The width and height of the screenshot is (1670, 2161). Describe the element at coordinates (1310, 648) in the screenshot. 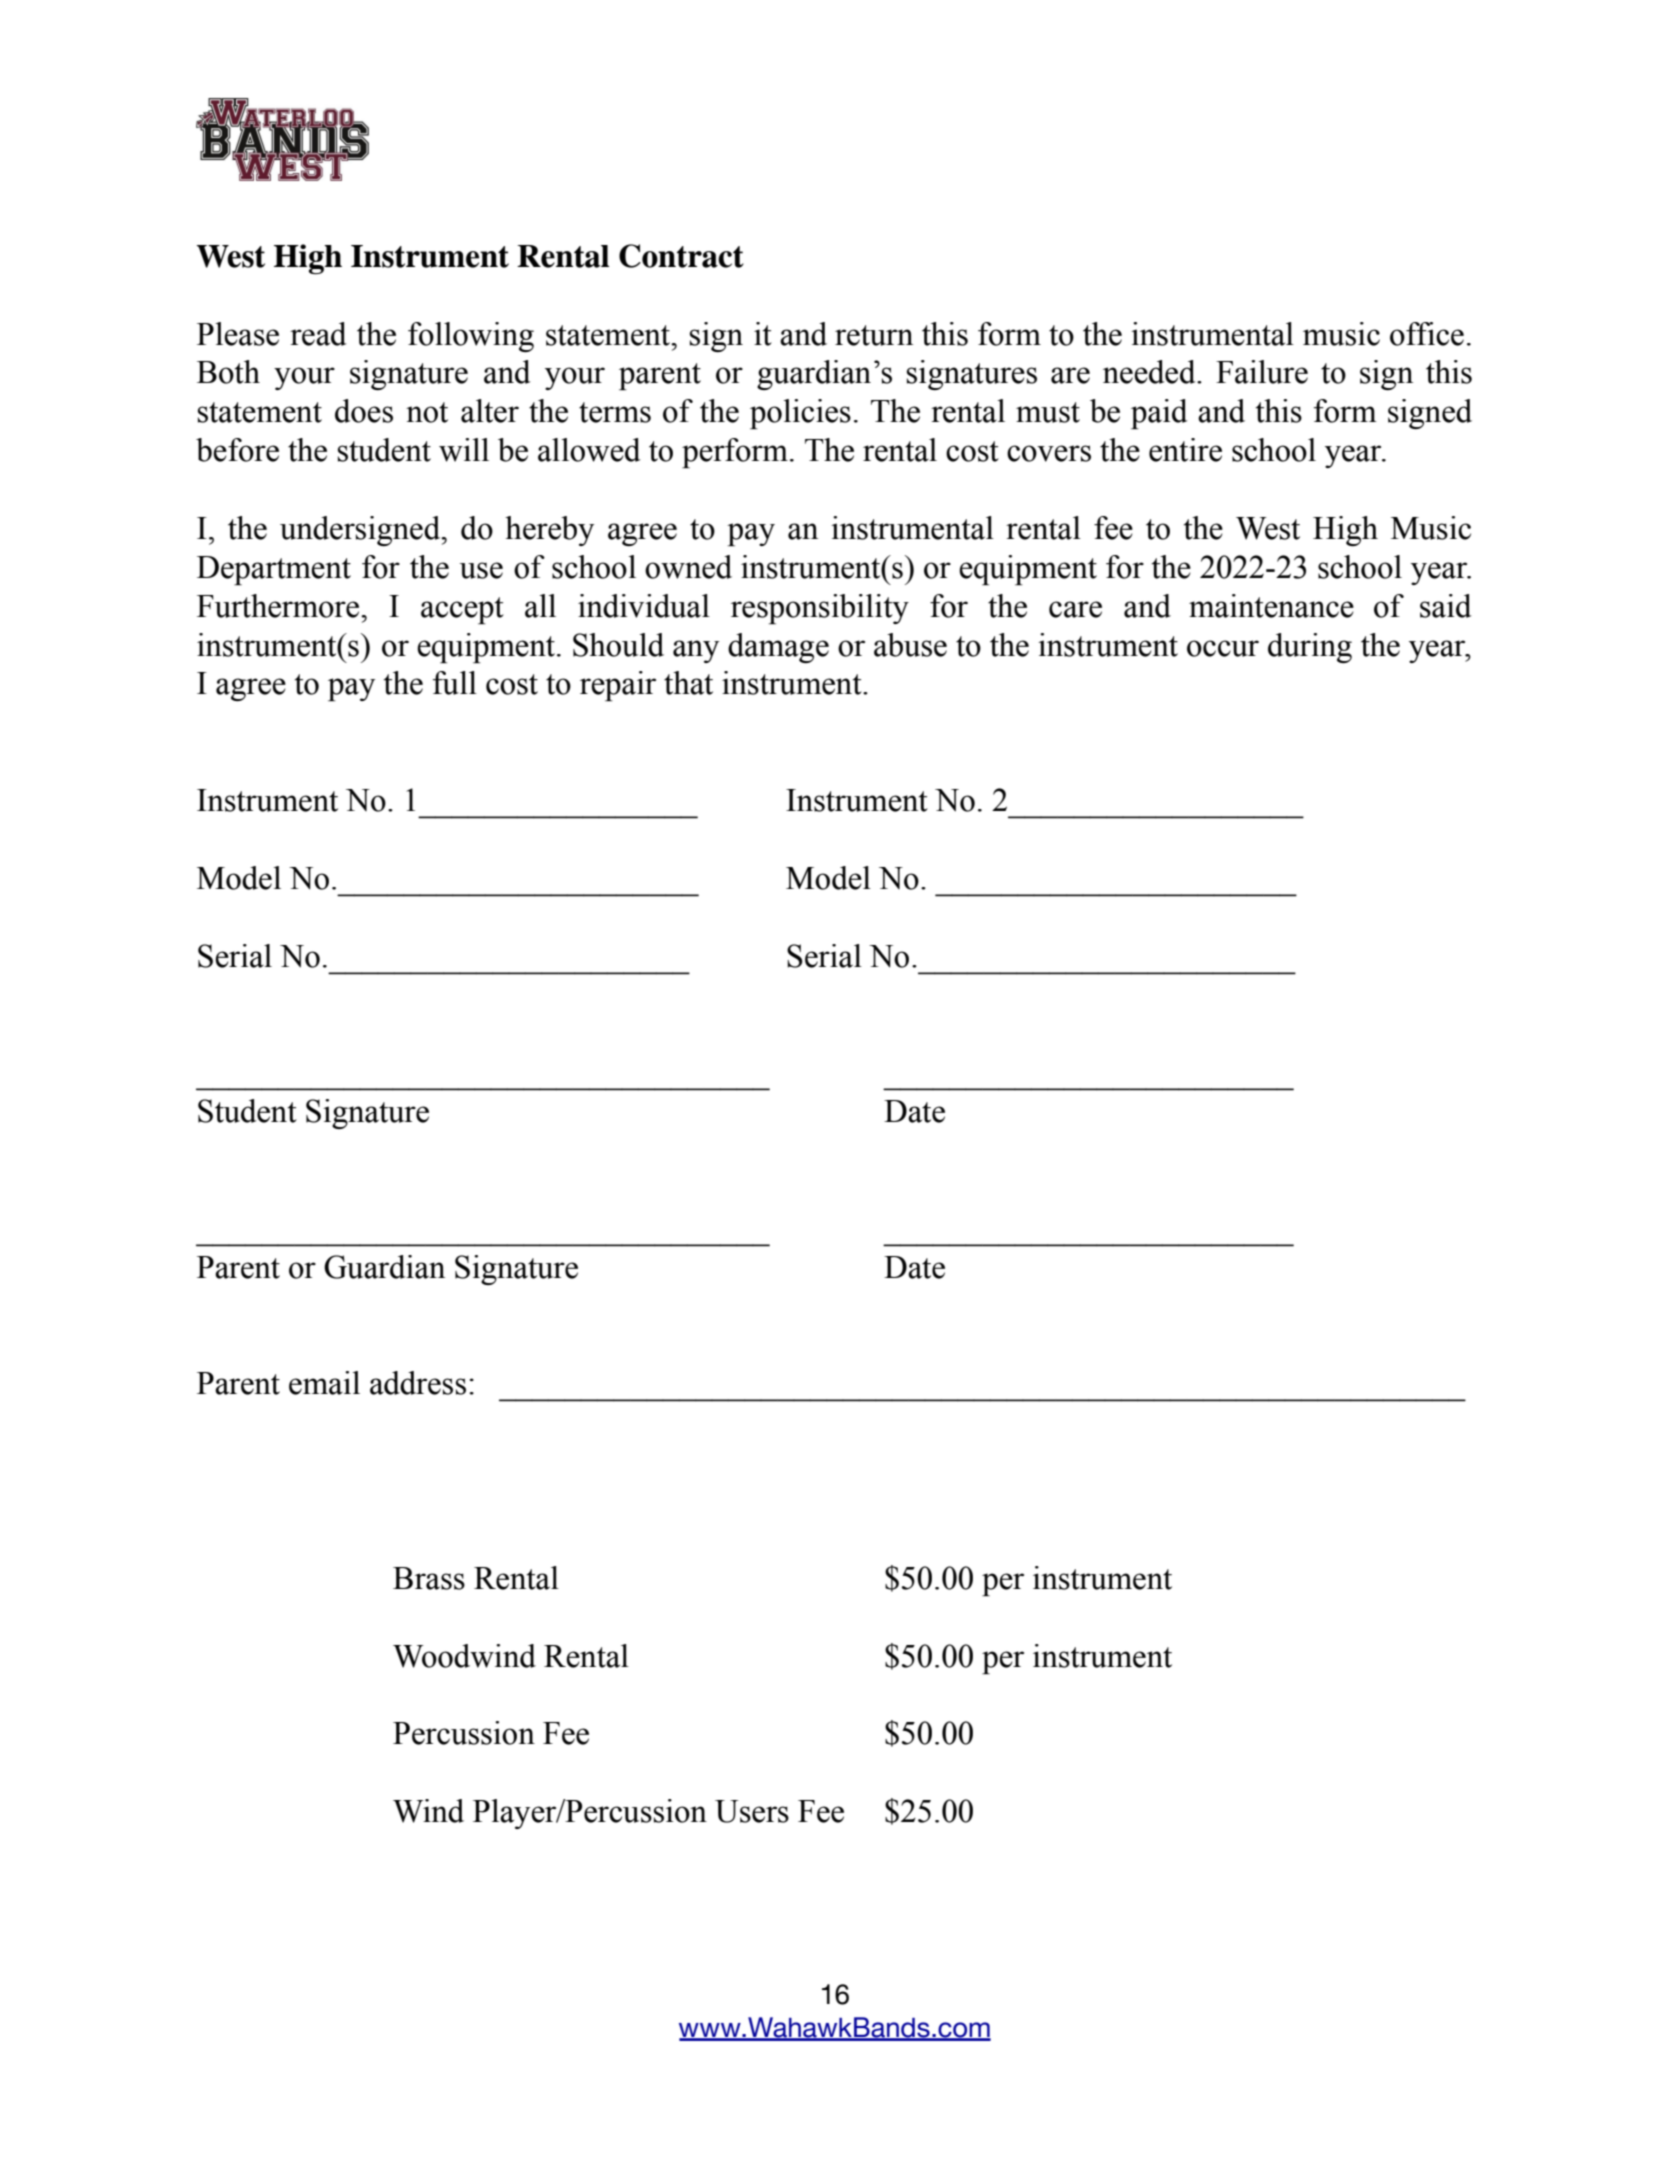

I see `during` at that location.
